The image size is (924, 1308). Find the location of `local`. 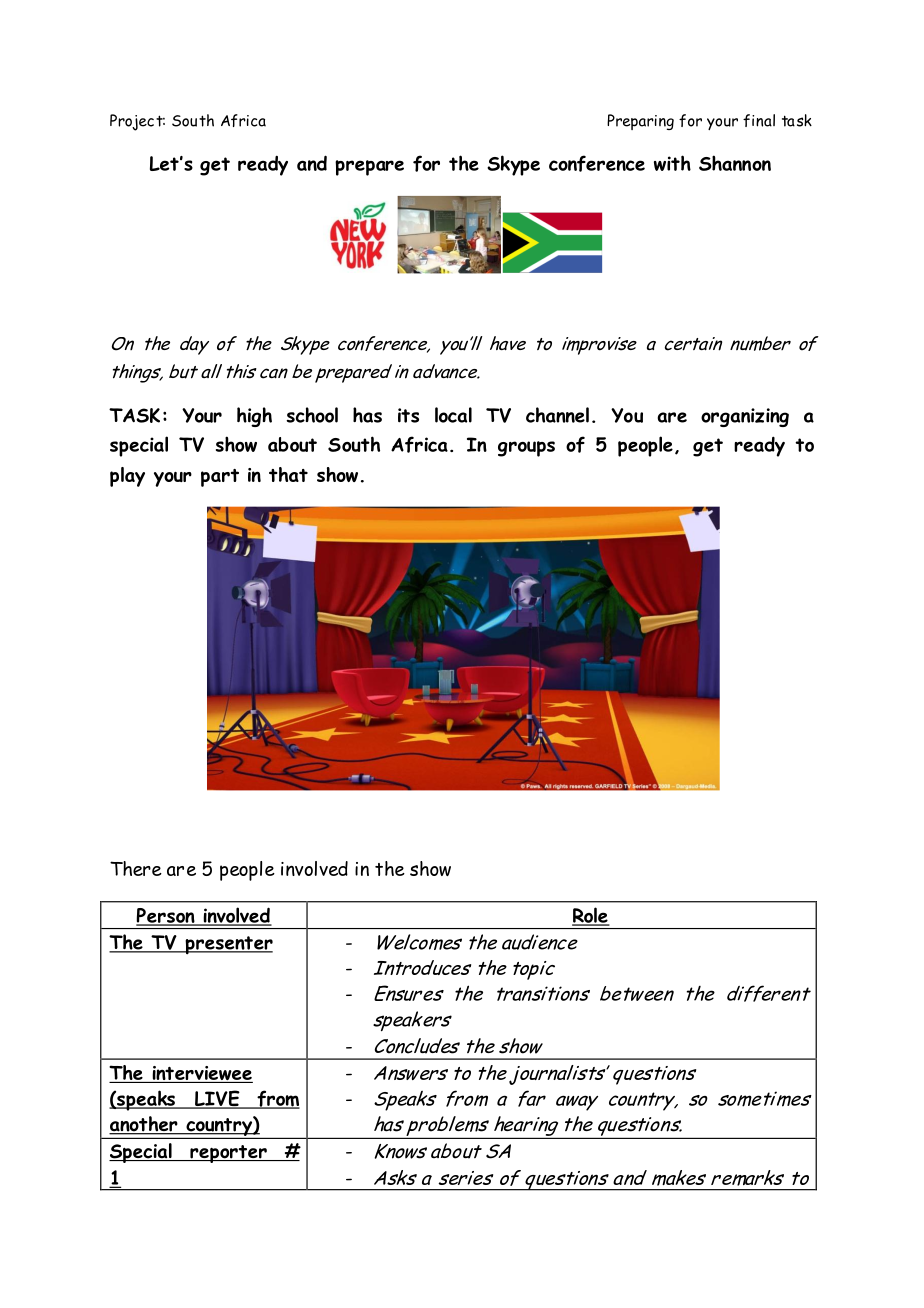

local is located at coordinates (453, 415).
